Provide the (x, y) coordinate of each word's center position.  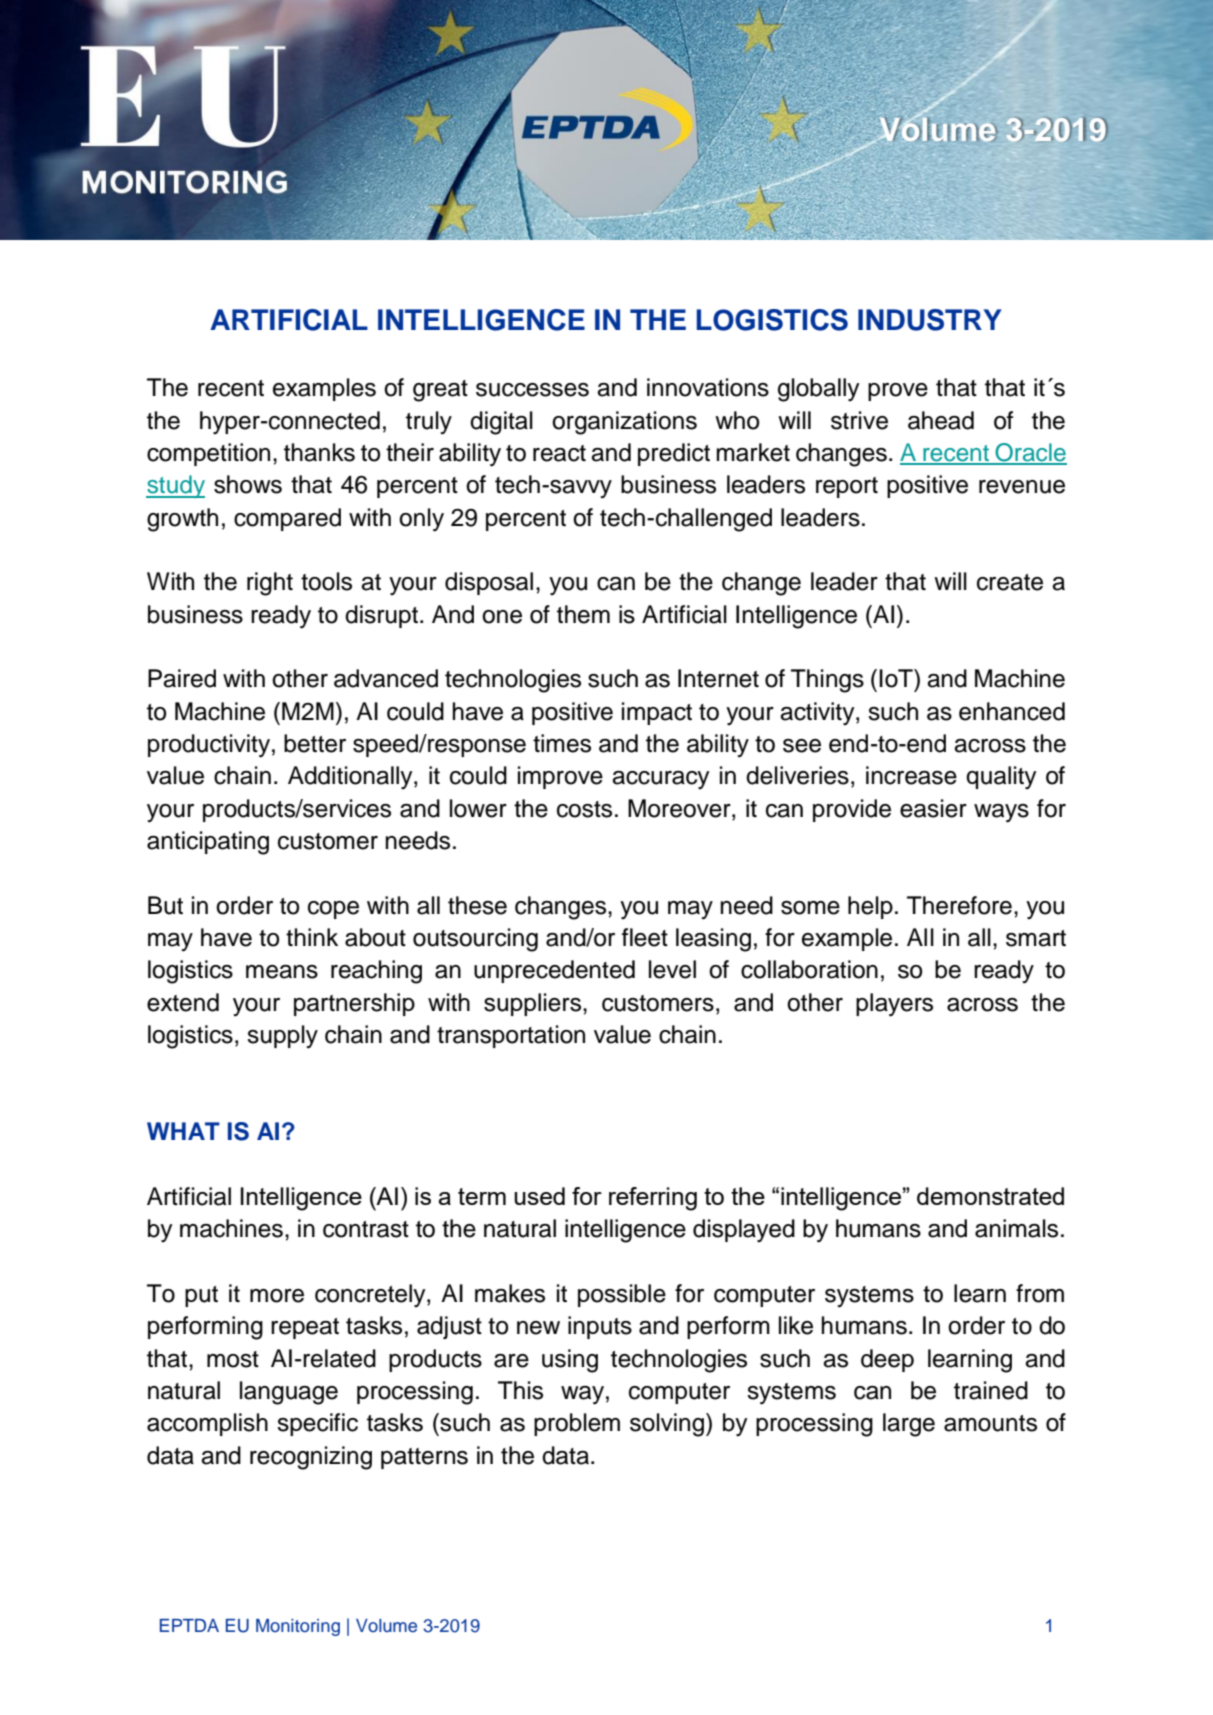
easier (933, 808)
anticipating (208, 843)
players (894, 1005)
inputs (600, 1327)
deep (887, 1360)
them (583, 614)
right (270, 584)
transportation (511, 1036)
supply (282, 1036)
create (1010, 582)
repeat (305, 1328)
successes (532, 390)
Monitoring (298, 1627)
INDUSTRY (930, 320)
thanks (319, 452)
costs (584, 809)
